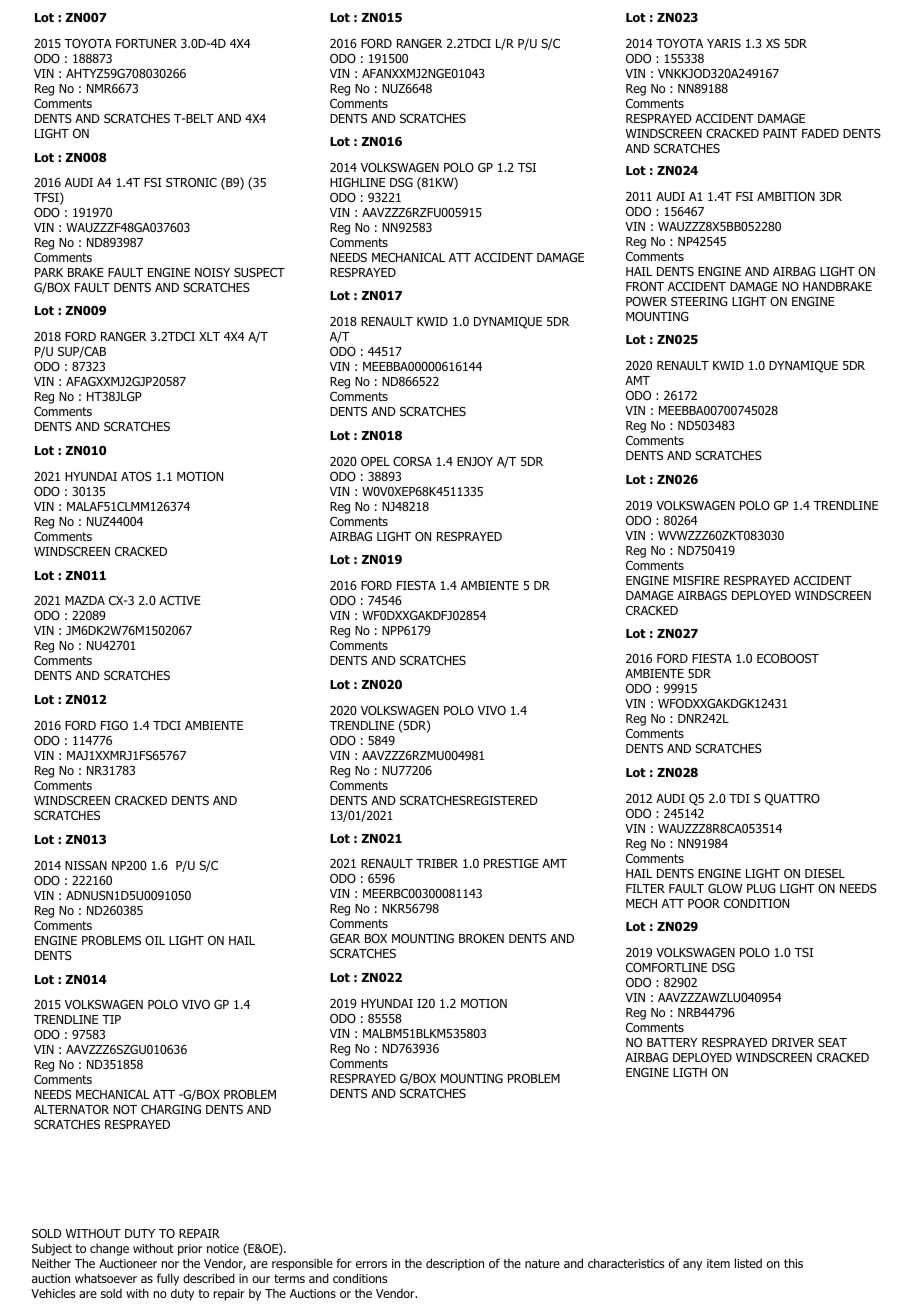  I want to click on description, so click(455, 1264).
